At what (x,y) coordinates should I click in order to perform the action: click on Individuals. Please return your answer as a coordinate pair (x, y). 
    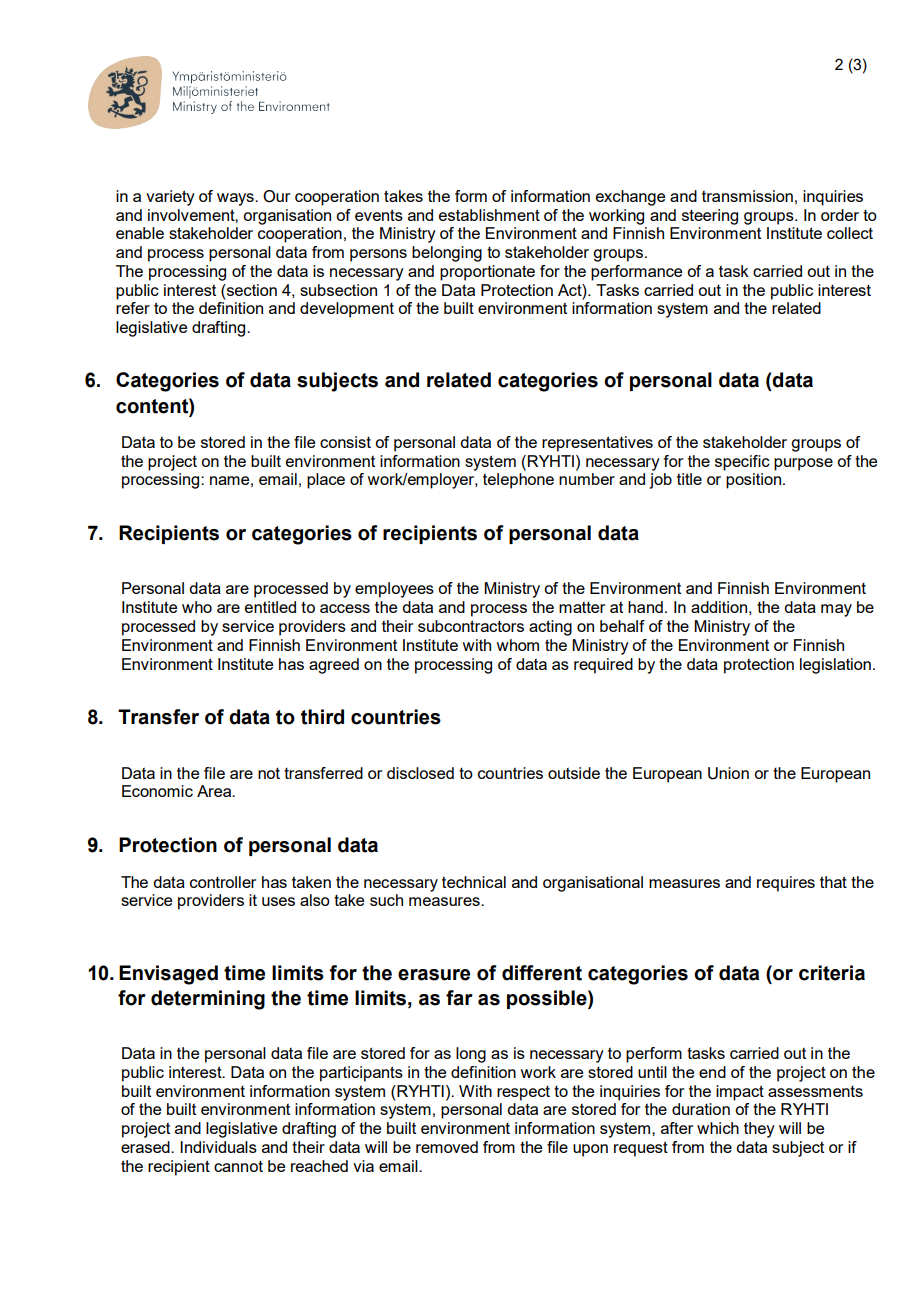
    Looking at the image, I should click on (218, 1147).
